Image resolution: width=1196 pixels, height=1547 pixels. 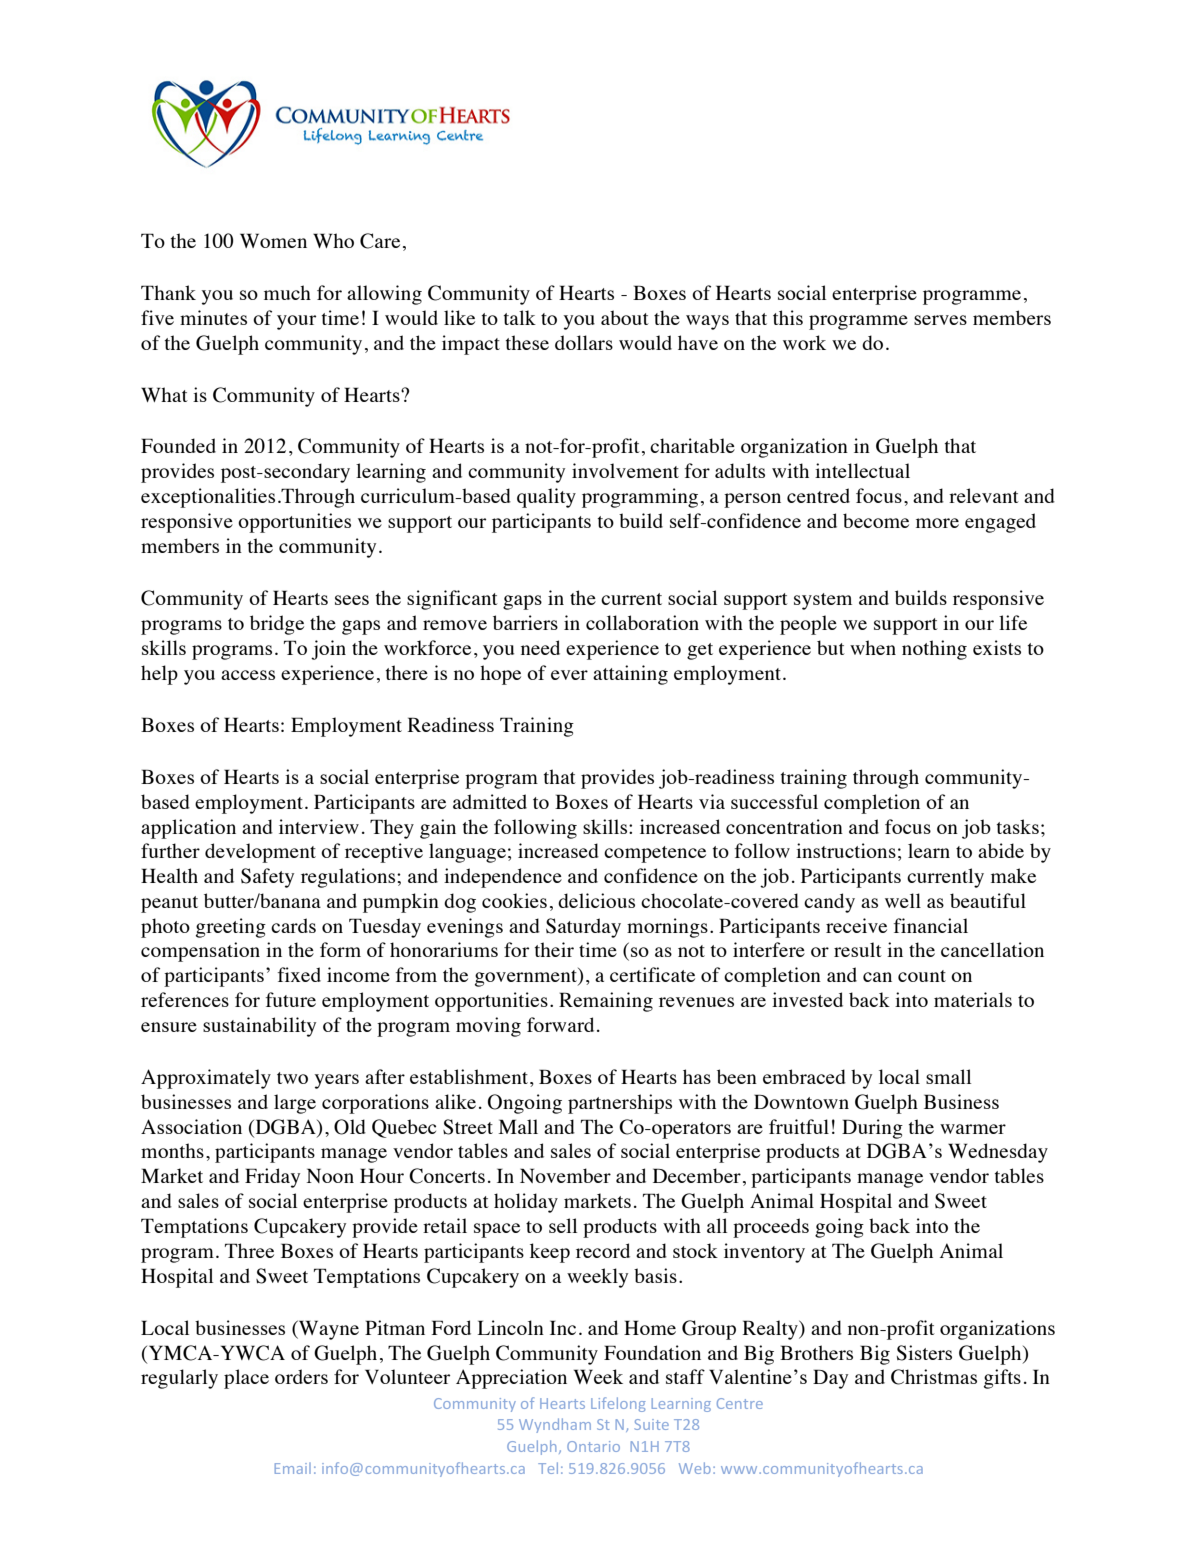 What do you see at coordinates (625, 317) in the screenshot?
I see `about` at bounding box center [625, 317].
